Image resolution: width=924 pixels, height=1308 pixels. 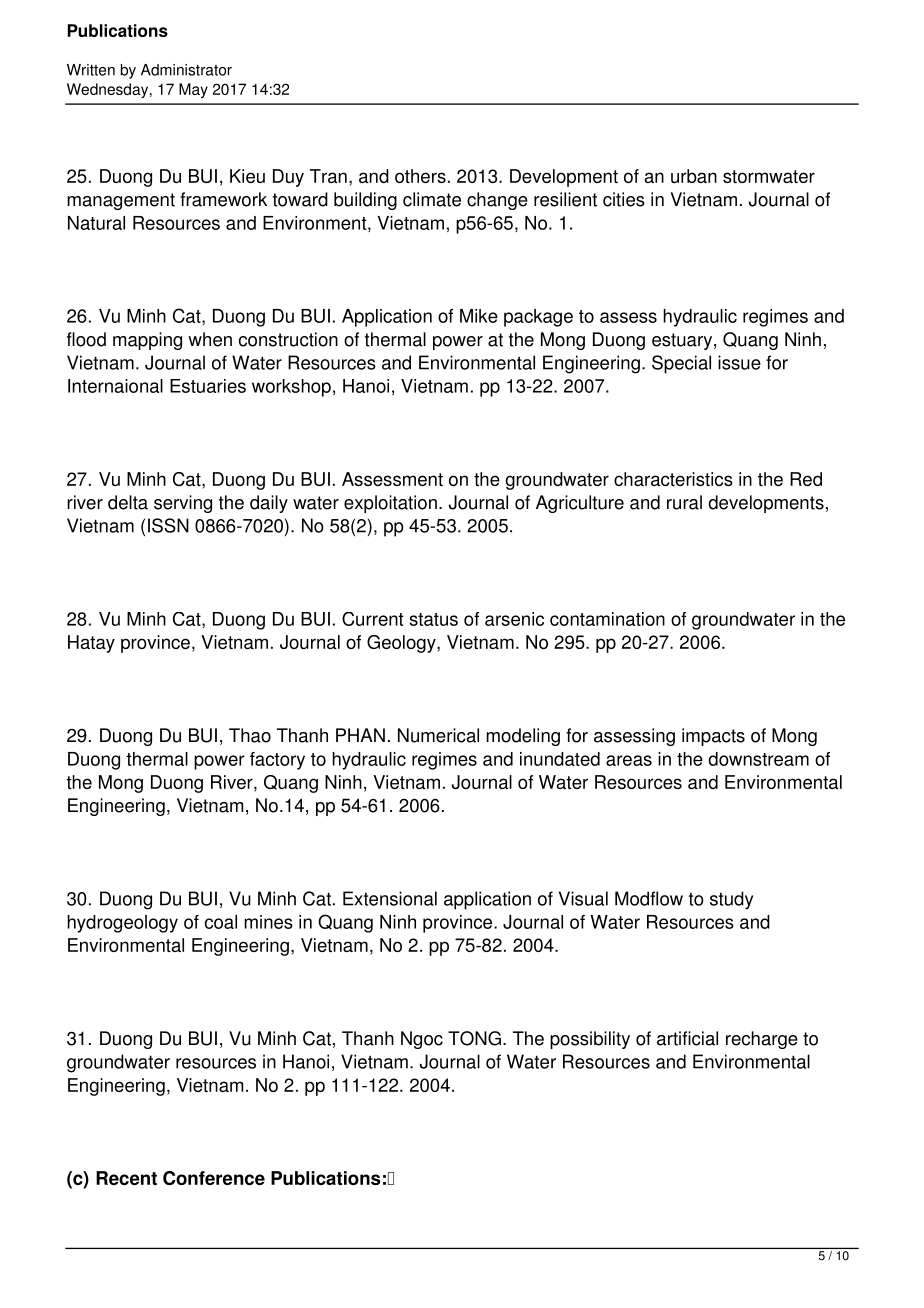 I want to click on Conference, so click(x=214, y=1178).
